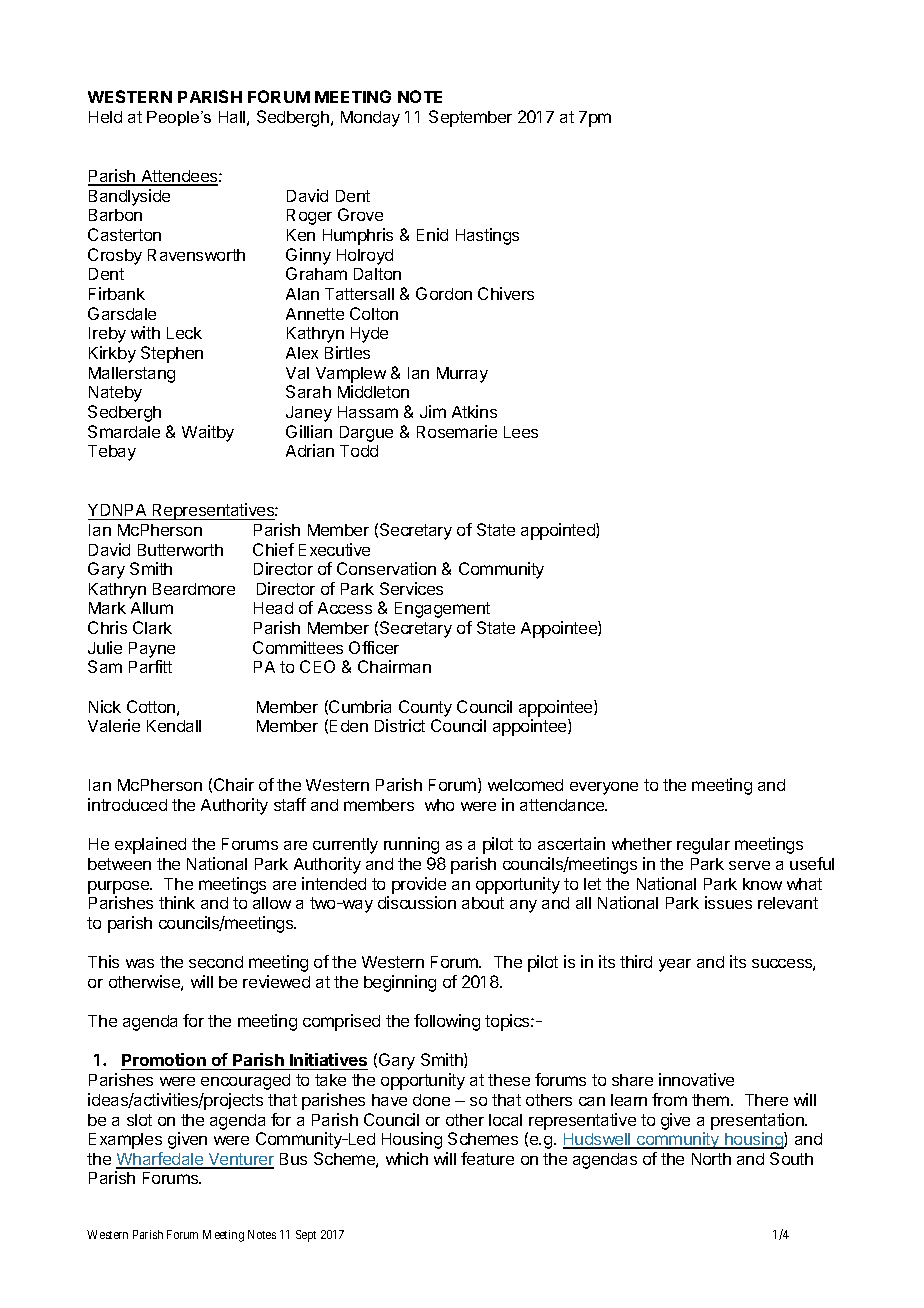  Describe the element at coordinates (487, 236) in the document. I see `Hastings` at that location.
